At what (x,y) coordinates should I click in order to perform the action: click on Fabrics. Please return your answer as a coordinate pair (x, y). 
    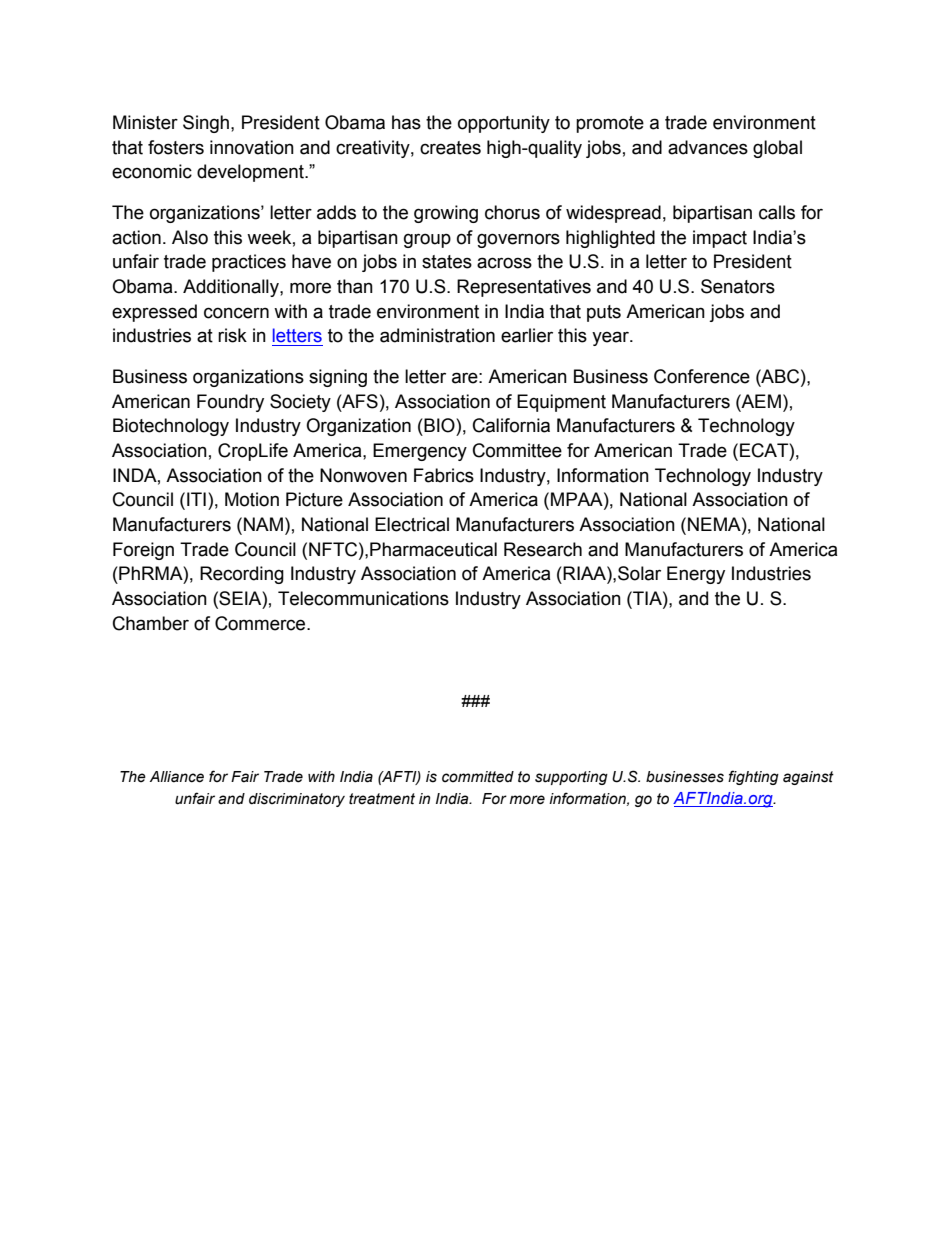
    Looking at the image, I should click on (444, 475).
